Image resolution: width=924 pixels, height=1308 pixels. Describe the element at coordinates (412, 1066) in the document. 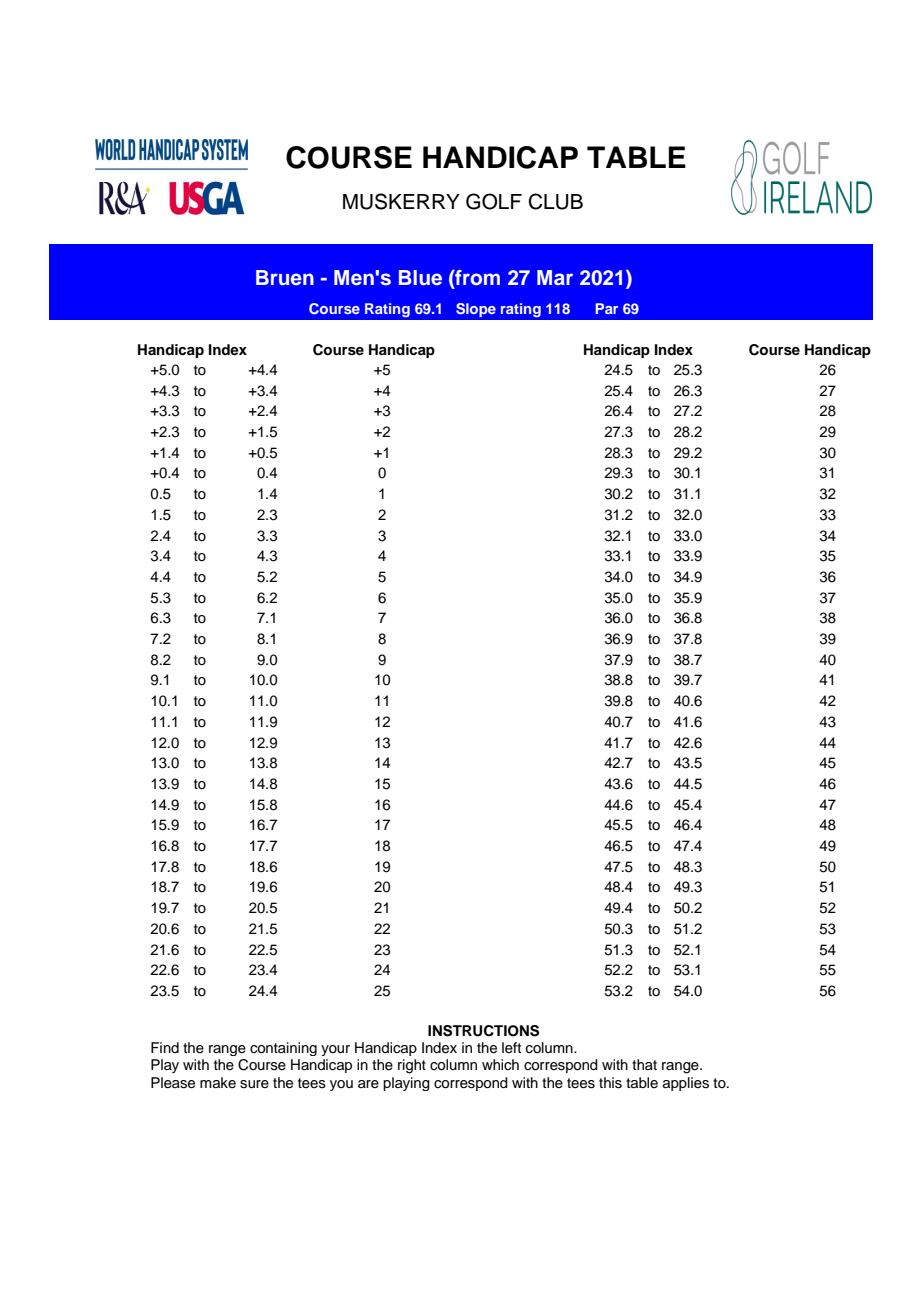

I see `right` at that location.
